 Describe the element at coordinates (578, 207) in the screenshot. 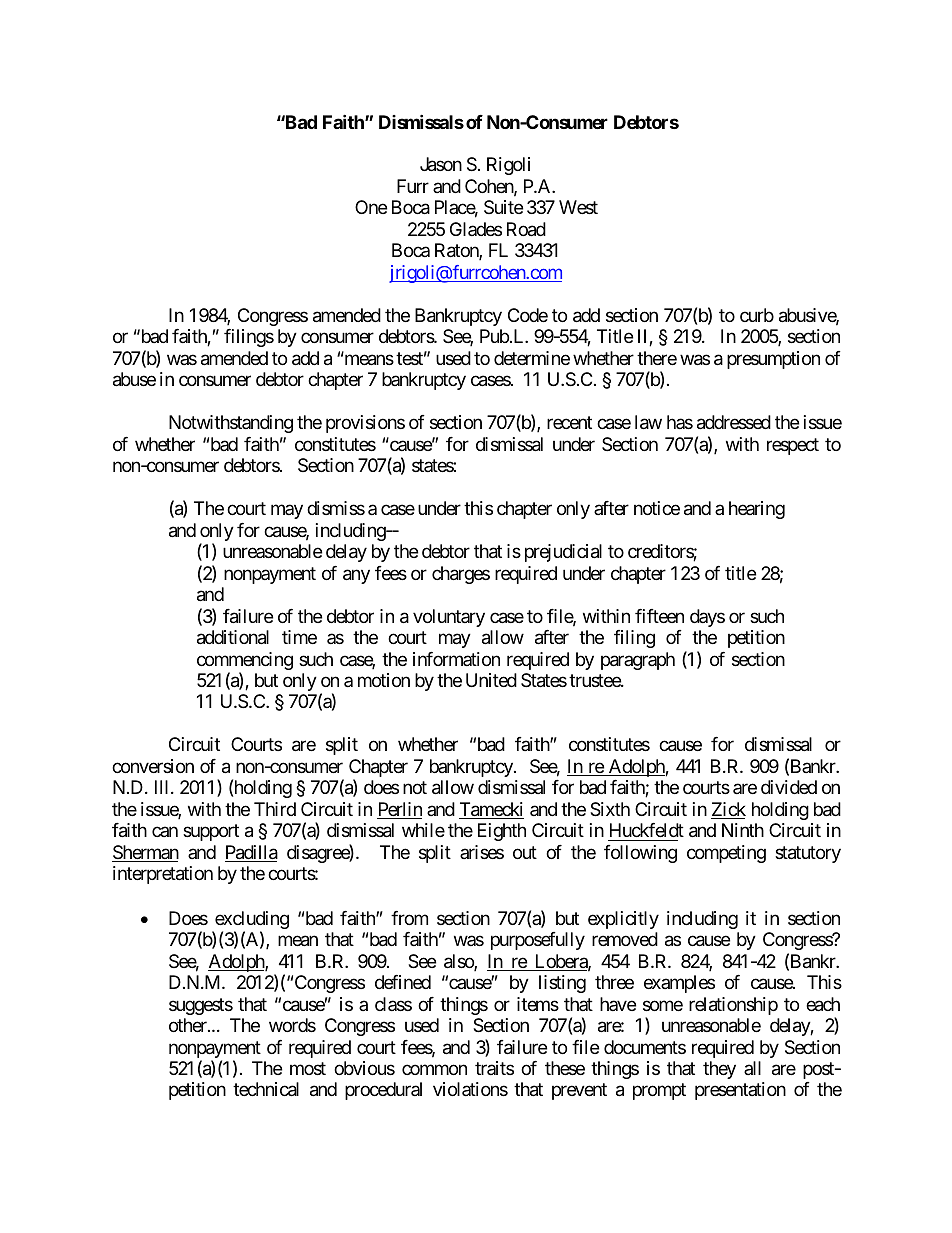

I see `West` at that location.
